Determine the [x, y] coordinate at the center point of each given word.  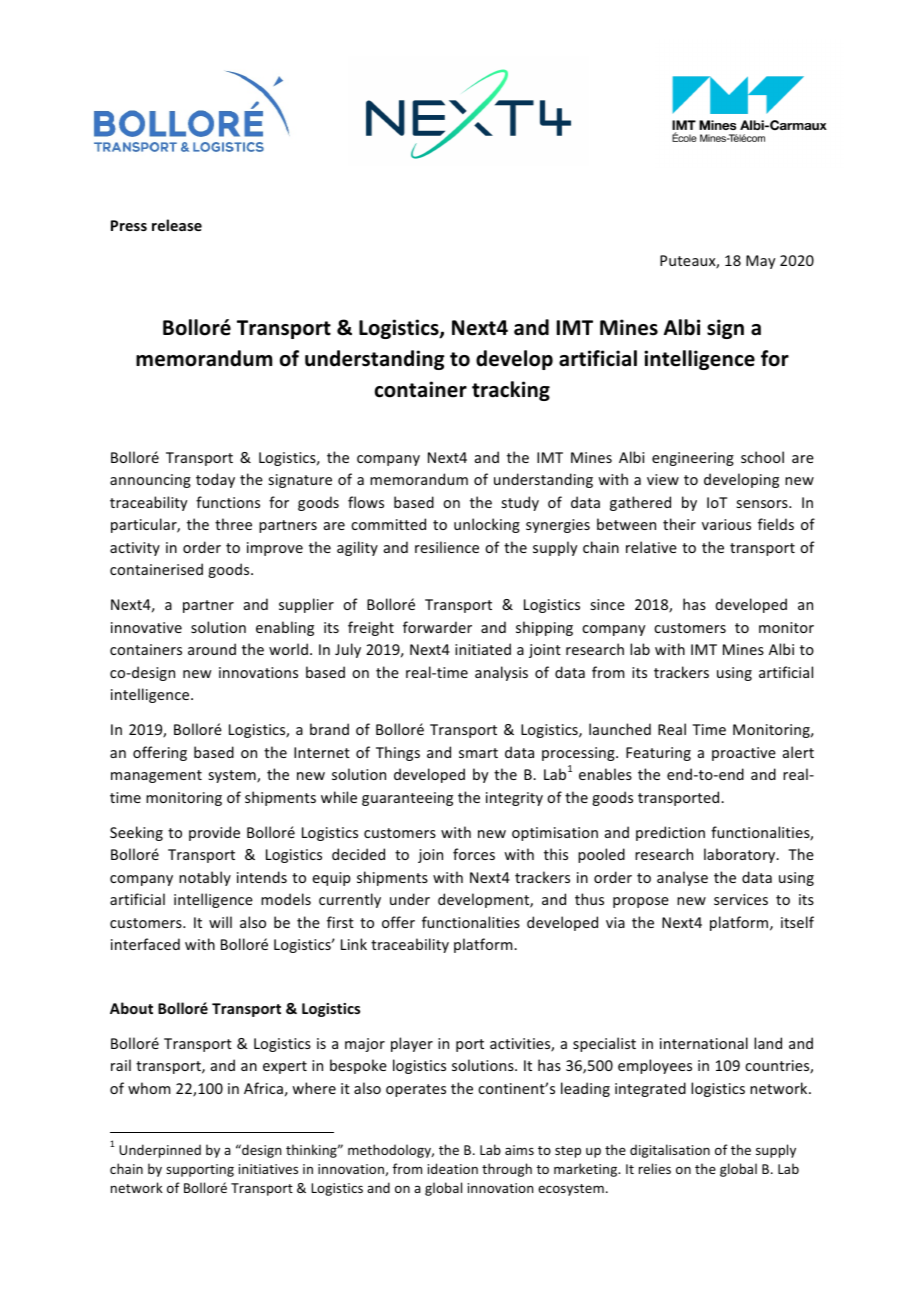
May [760, 262]
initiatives [268, 1169]
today [215, 480]
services [741, 899]
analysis [501, 673]
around [212, 649]
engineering [693, 459]
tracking [511, 391]
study [520, 503]
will [220, 922]
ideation [453, 1168]
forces [474, 854]
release [177, 225]
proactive [744, 754]
